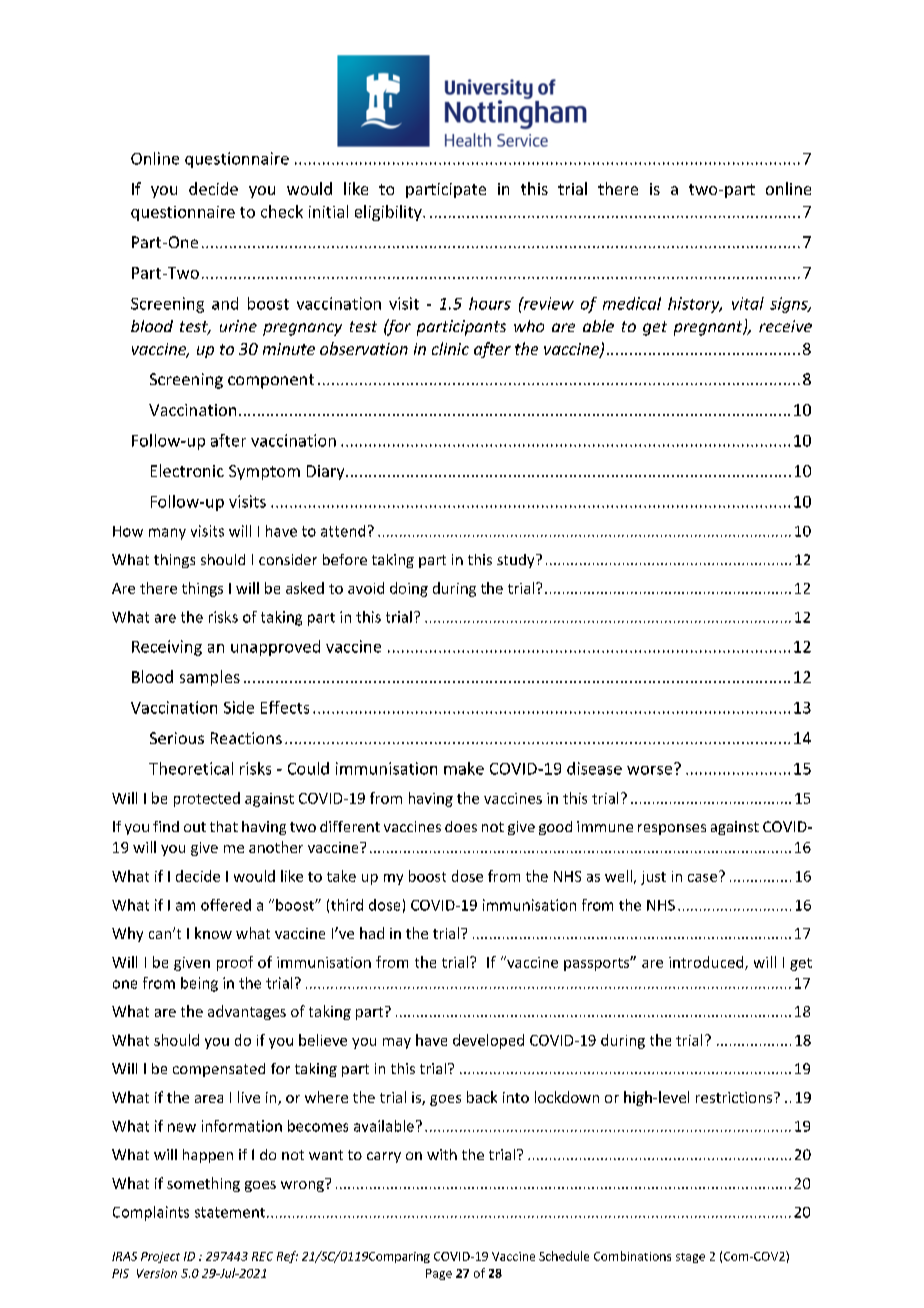  Describe the element at coordinates (409, 589) in the document. I see `doing` at that location.
